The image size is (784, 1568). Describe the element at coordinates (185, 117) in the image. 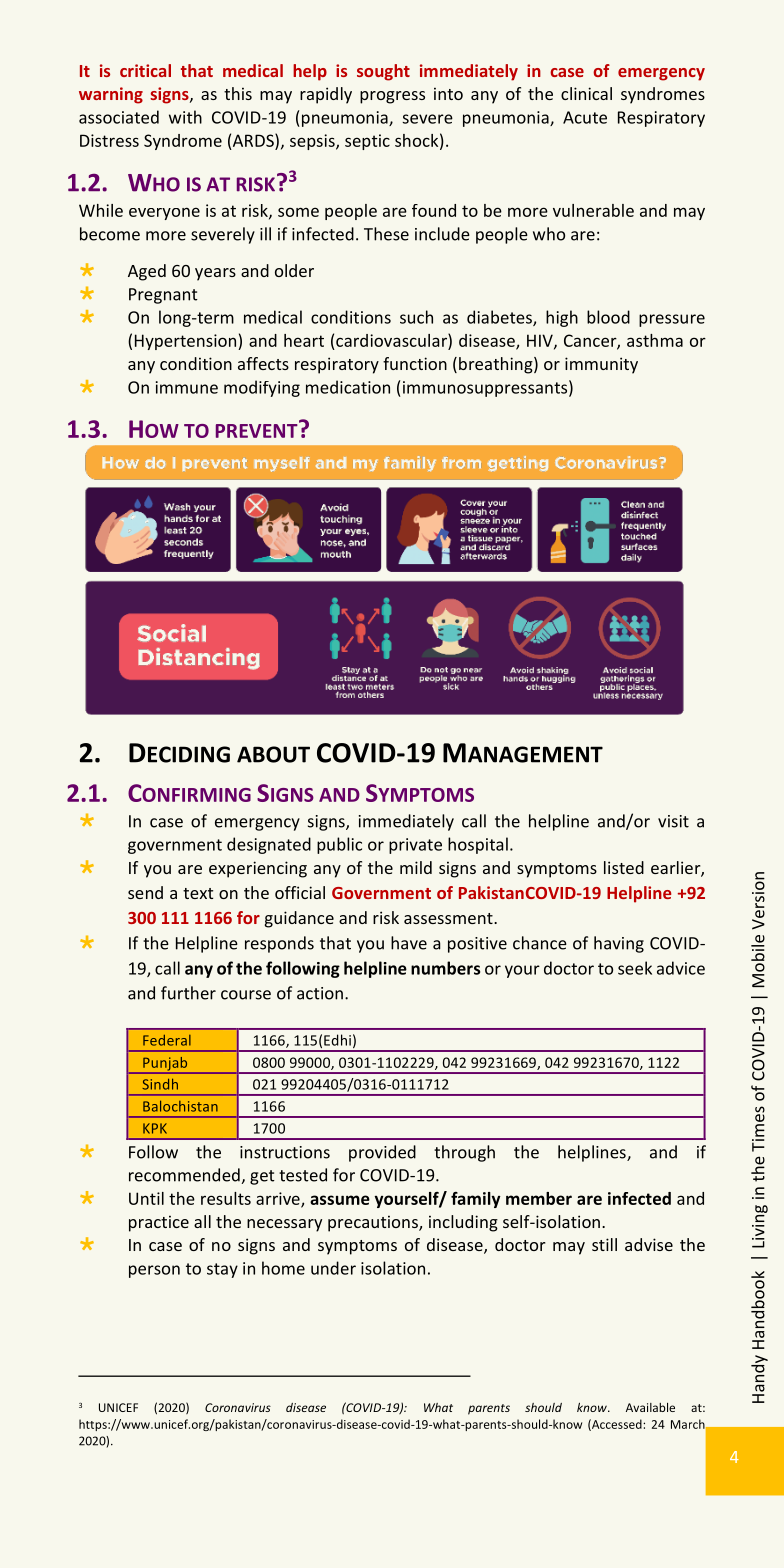

I see `with` at that location.
